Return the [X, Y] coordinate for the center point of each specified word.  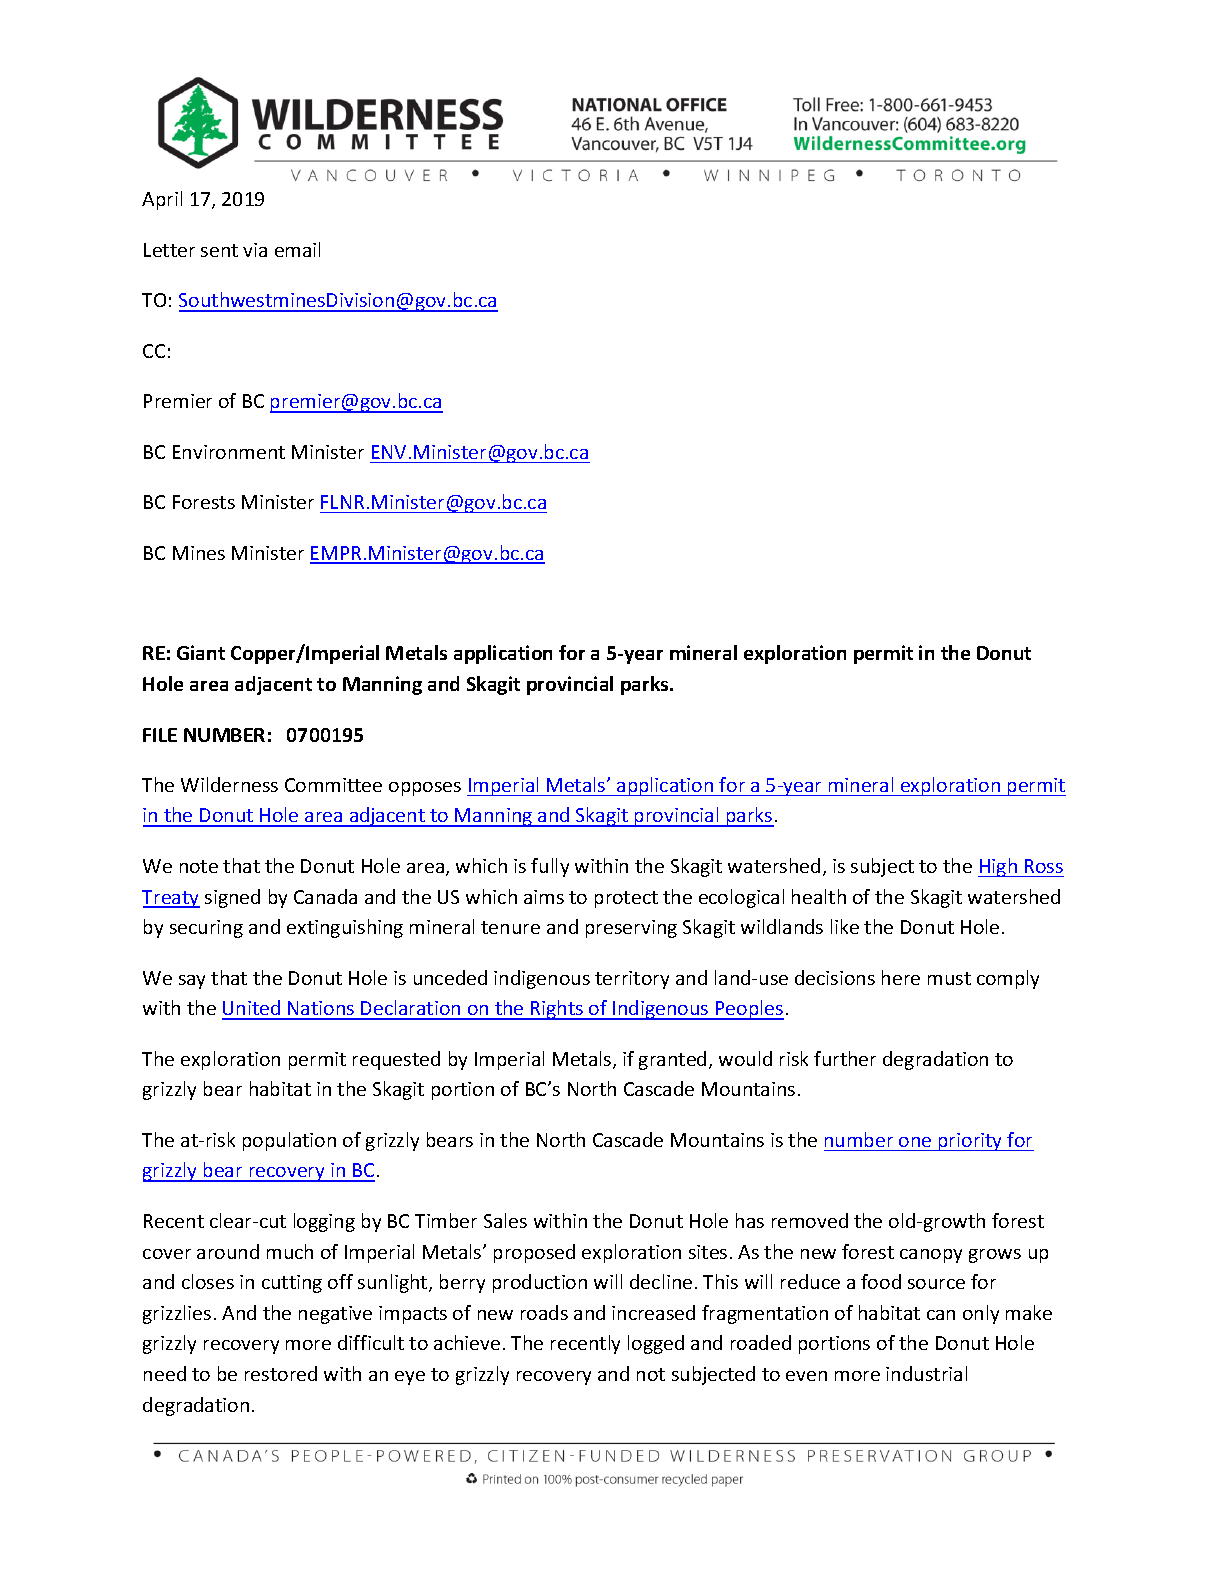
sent [219, 250]
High [998, 867]
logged [656, 1344]
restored [281, 1373]
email [297, 249]
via [255, 250]
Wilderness [229, 784]
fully [550, 867]
